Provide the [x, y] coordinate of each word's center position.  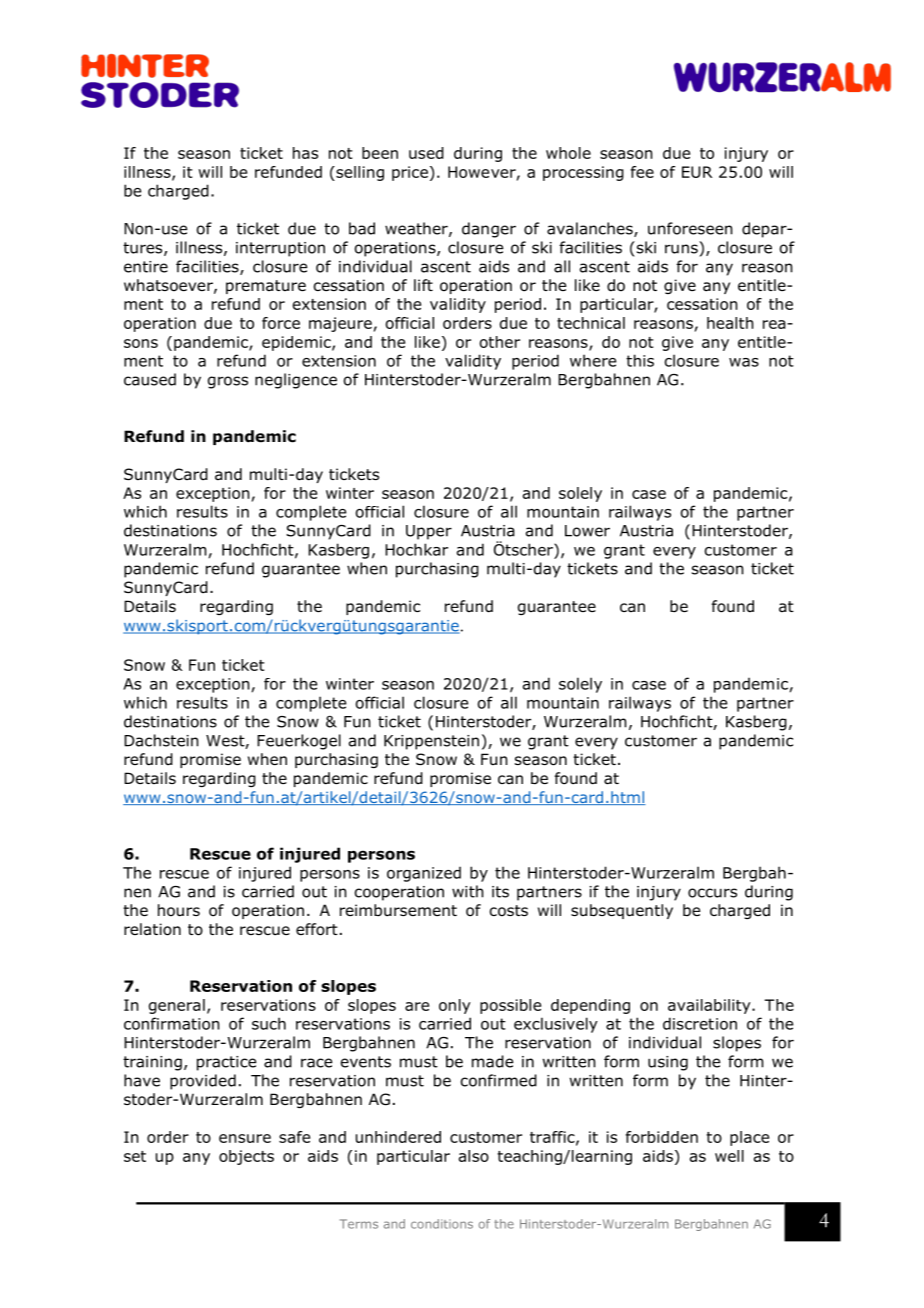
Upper [429, 532]
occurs [712, 893]
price [410, 173]
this [640, 360]
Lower [587, 531]
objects [246, 1157]
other [500, 342]
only [455, 1006]
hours [179, 910]
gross [228, 382]
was [744, 362]
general [177, 1006]
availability [710, 1006]
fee [642, 172]
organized [424, 874]
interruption [280, 249]
